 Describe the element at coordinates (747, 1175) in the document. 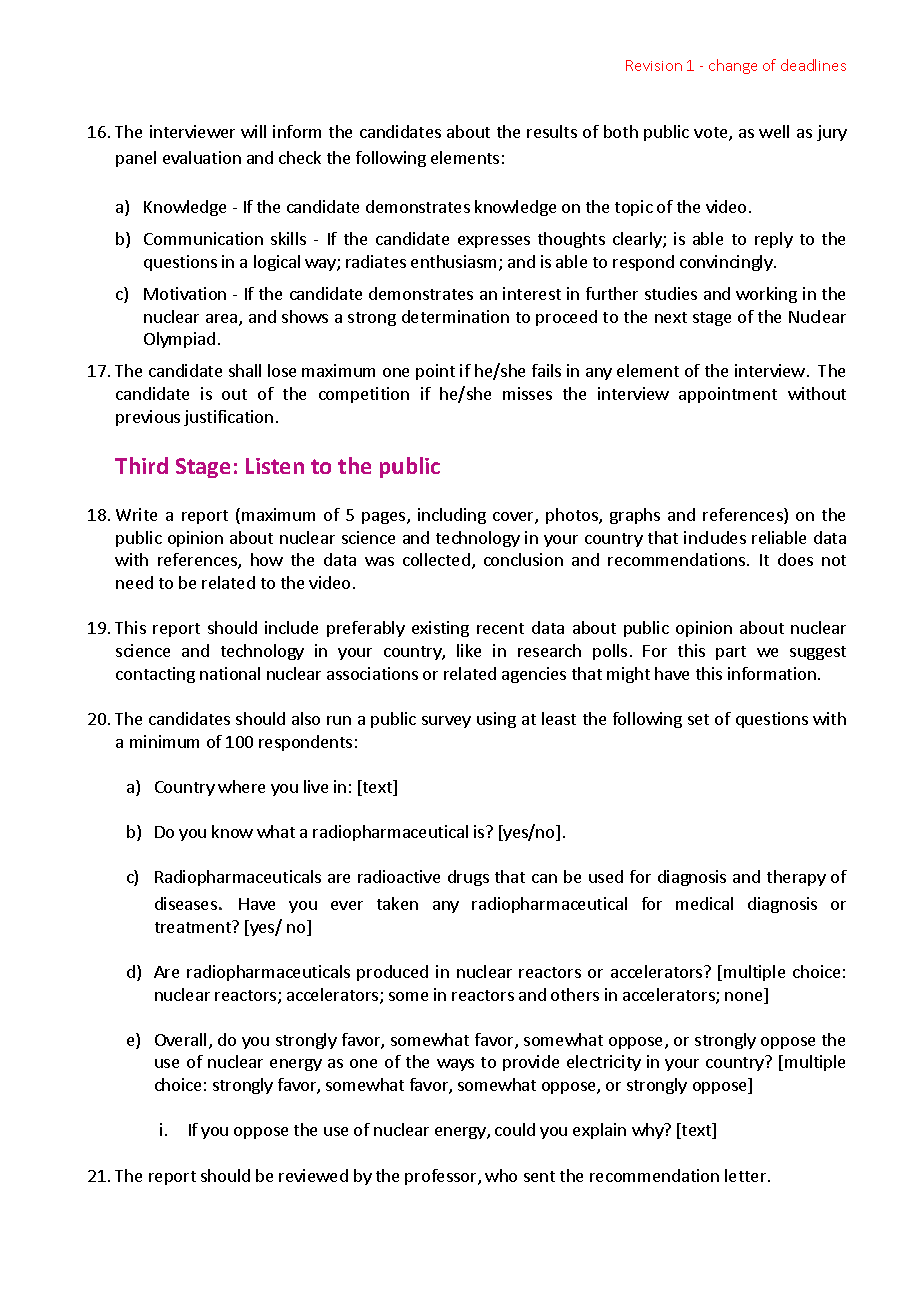

I see `letter` at that location.
